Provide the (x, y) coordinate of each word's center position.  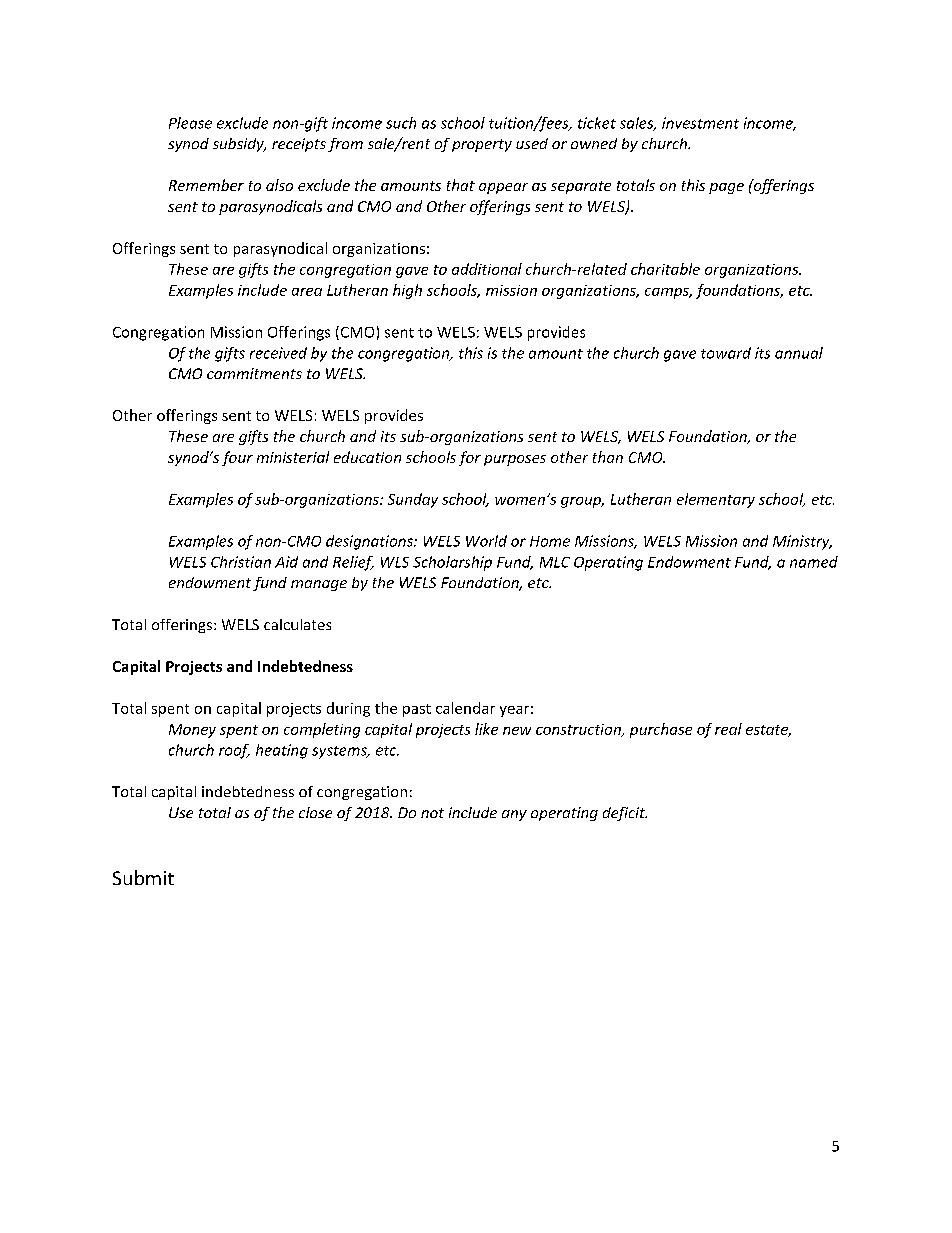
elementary (716, 500)
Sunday (413, 500)
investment (700, 123)
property (482, 145)
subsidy (239, 145)
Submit (143, 877)
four (237, 458)
